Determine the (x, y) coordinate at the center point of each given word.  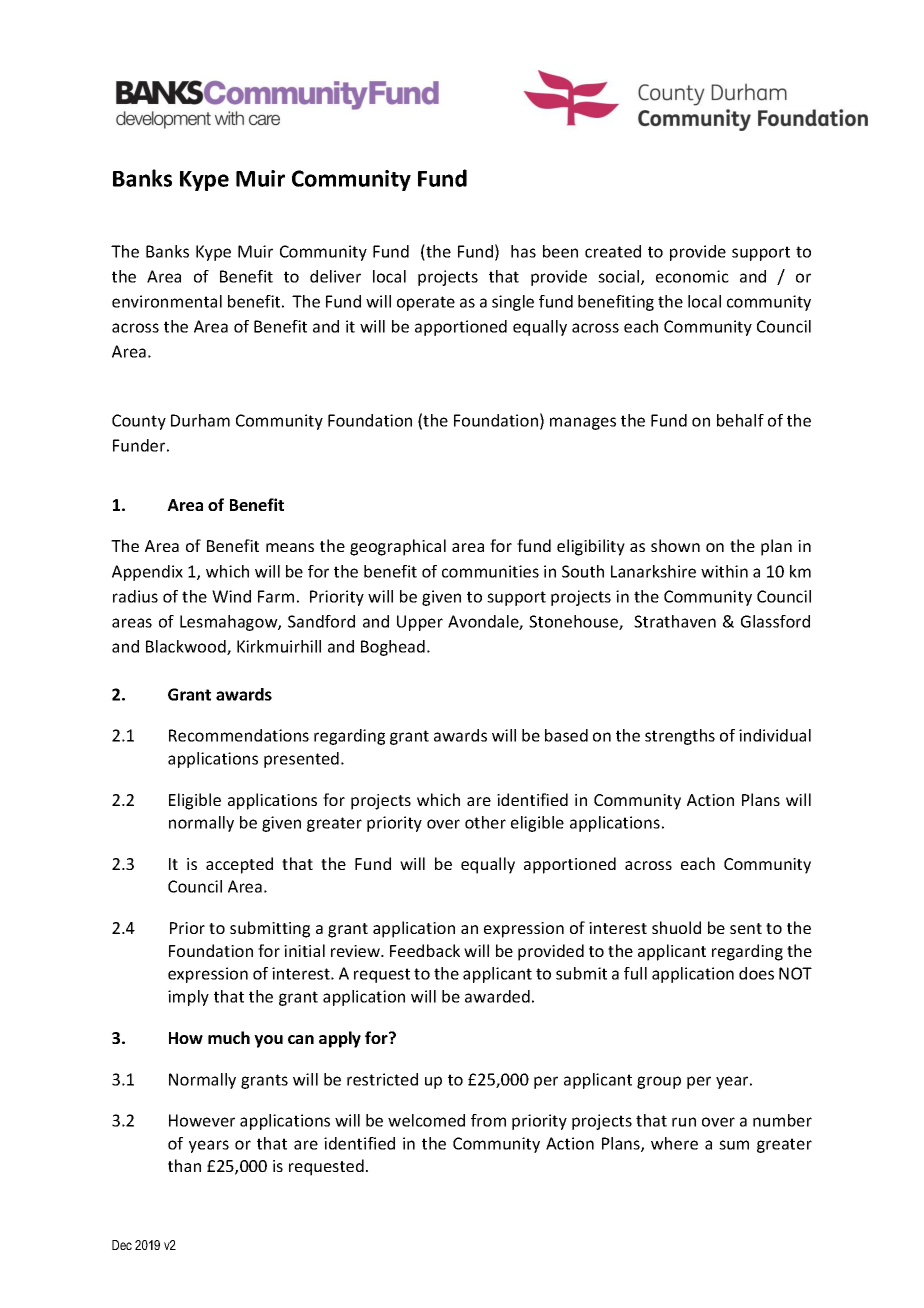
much (229, 1037)
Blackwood (187, 647)
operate (426, 303)
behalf (740, 420)
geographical (398, 547)
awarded (497, 996)
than (184, 1165)
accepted (239, 865)
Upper (420, 623)
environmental (167, 301)
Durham (200, 420)
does (756, 973)
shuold (676, 927)
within (724, 571)
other (485, 822)
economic (692, 276)
